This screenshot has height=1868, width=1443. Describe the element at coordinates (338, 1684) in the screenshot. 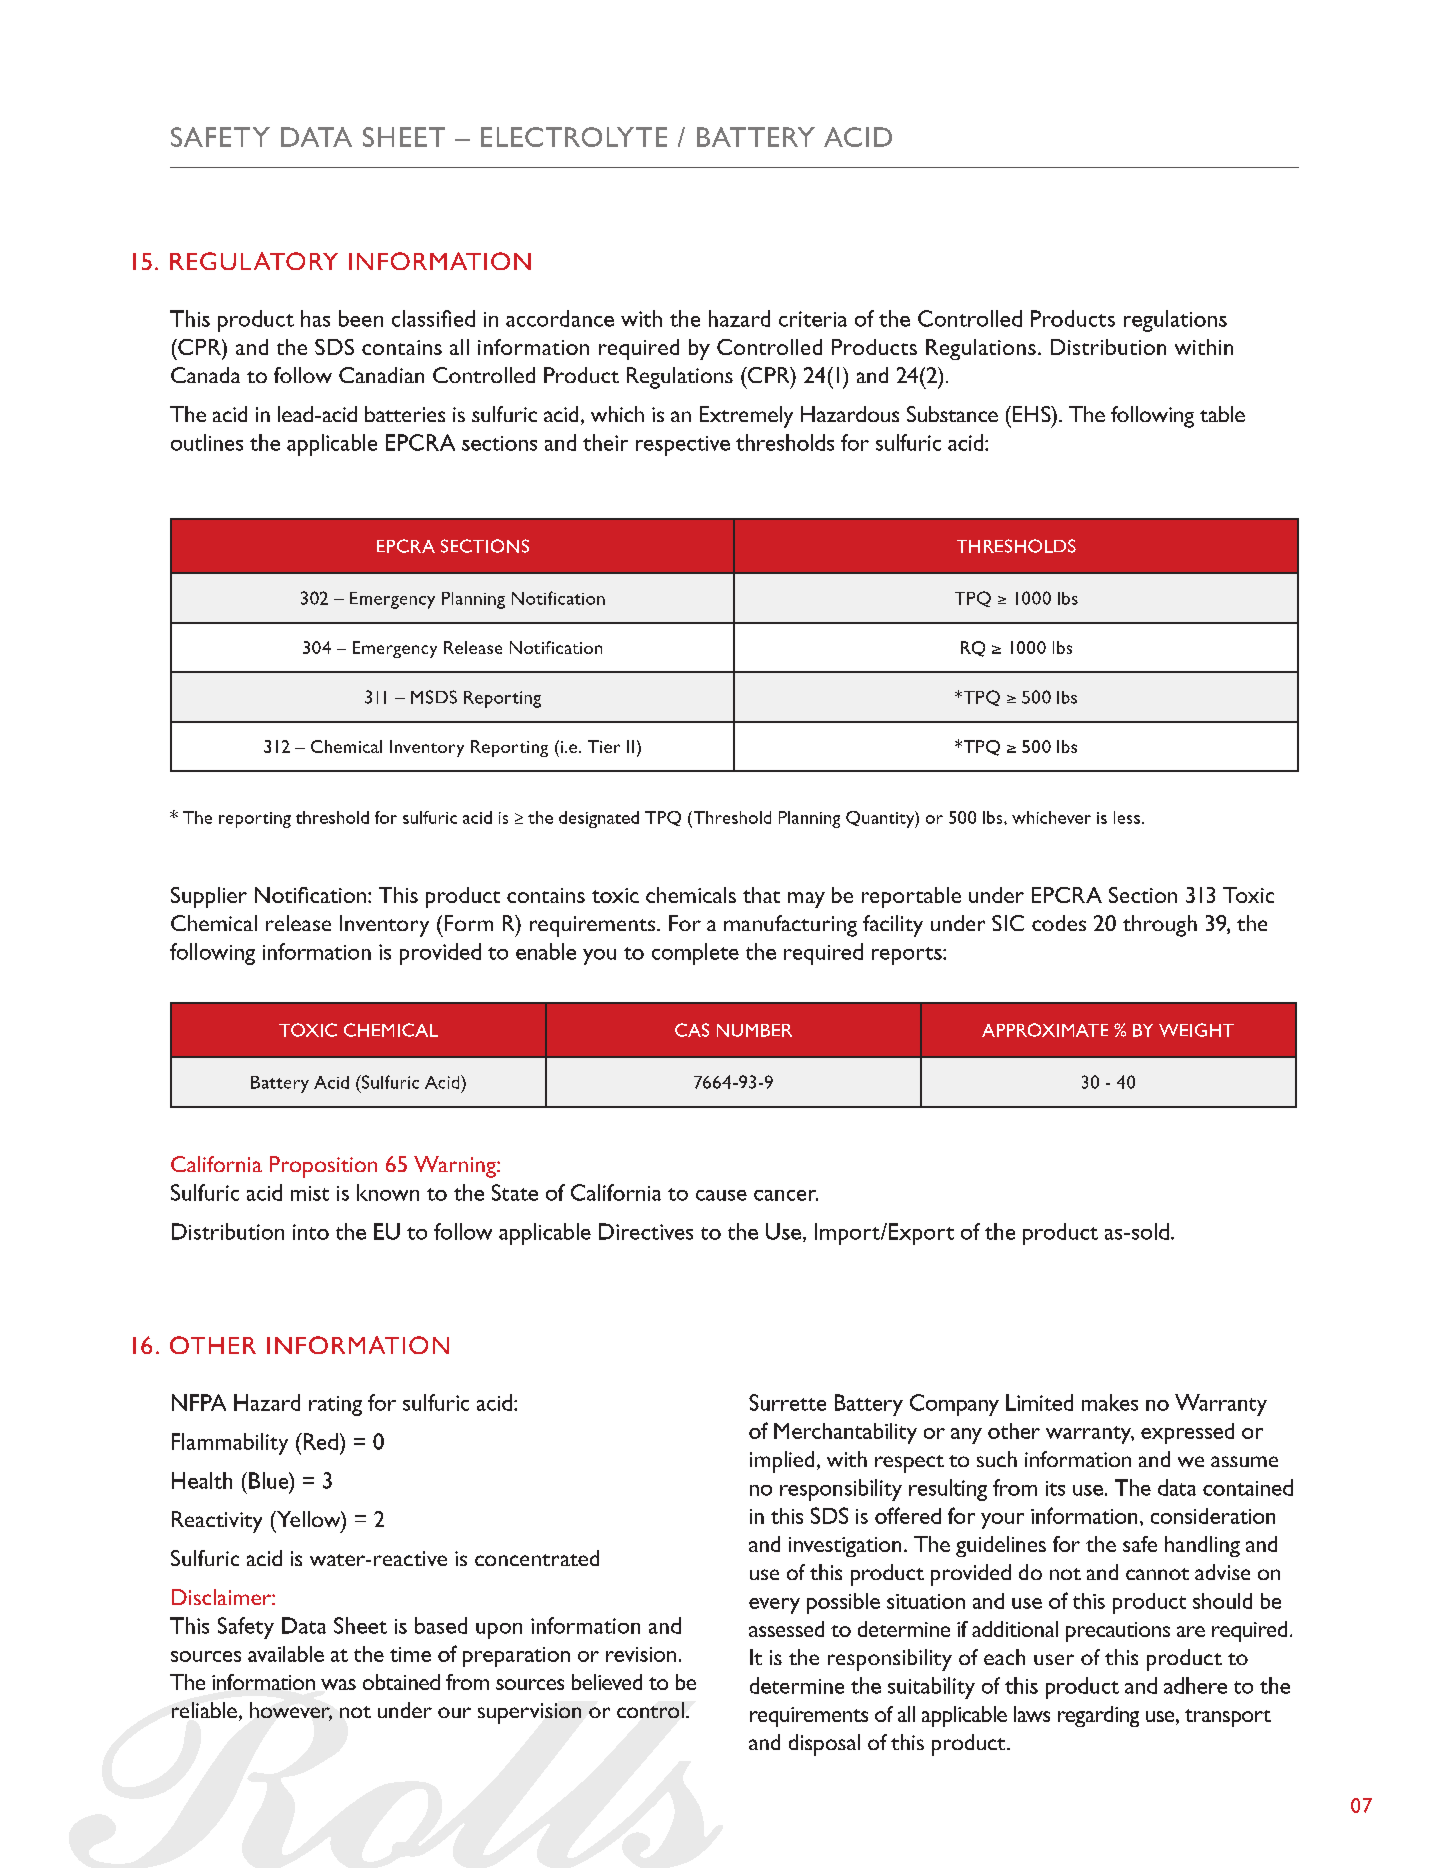

I see `was` at that location.
